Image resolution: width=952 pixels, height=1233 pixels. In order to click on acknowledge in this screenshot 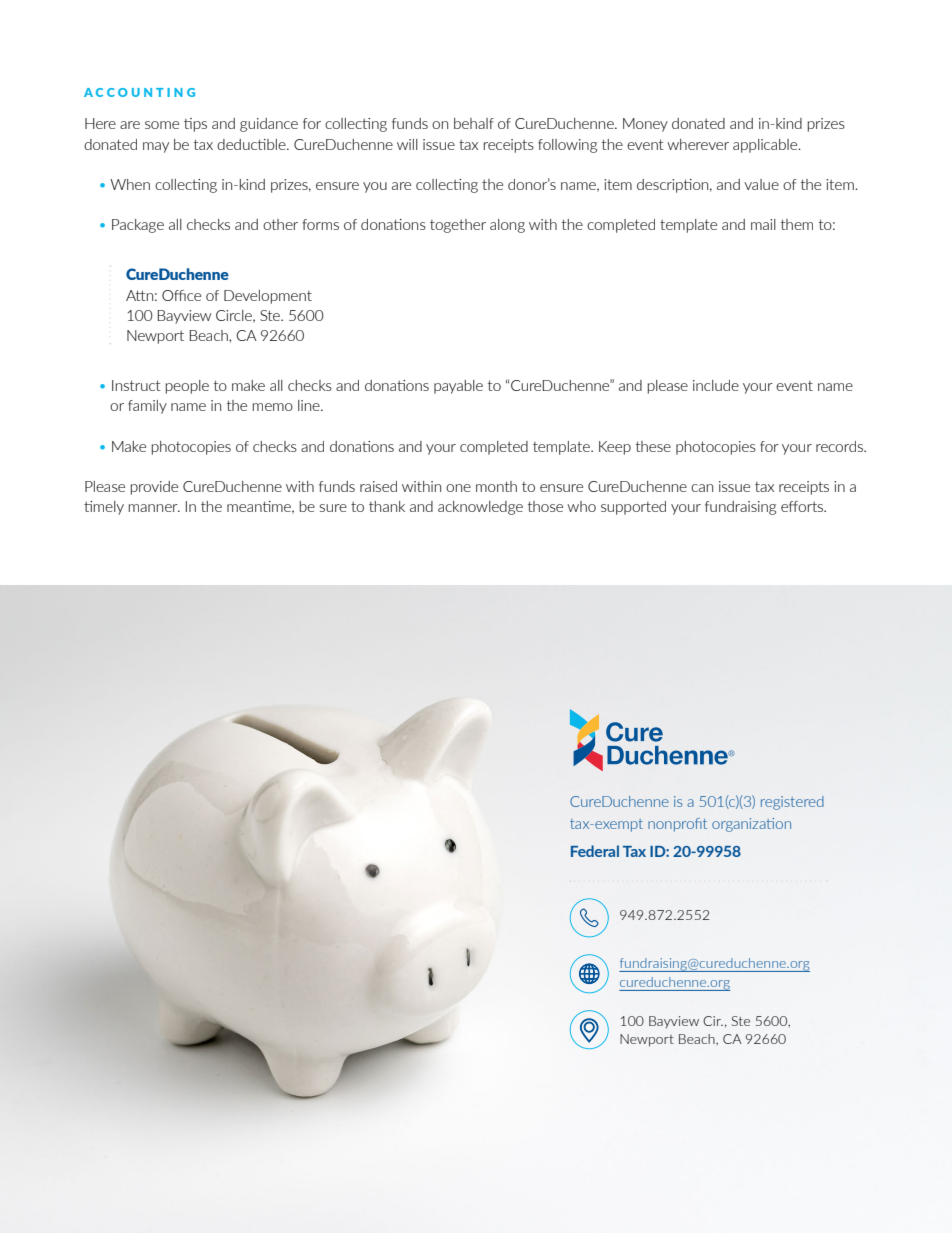, I will do `click(480, 508)`.
